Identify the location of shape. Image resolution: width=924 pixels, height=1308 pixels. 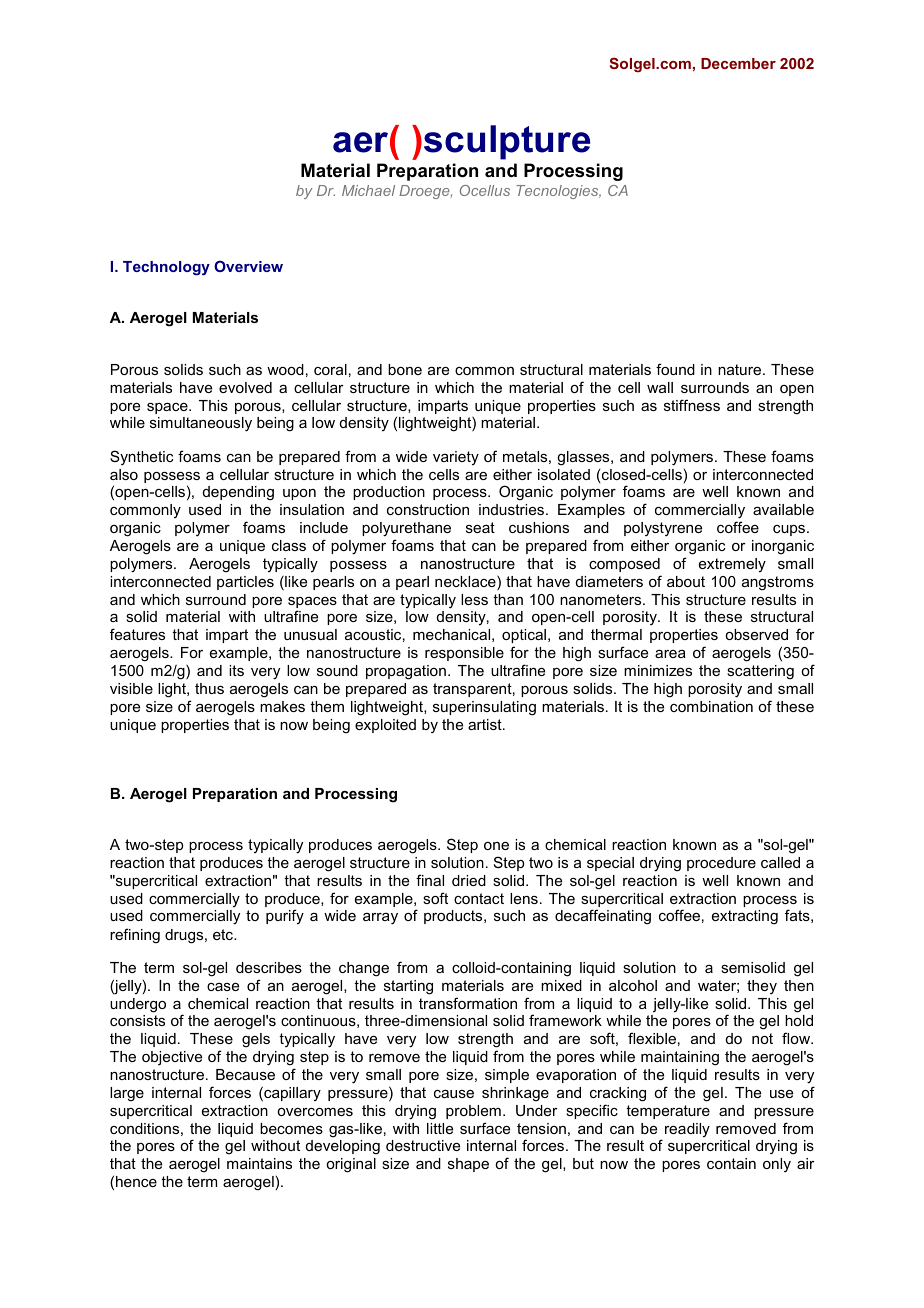
(468, 1165).
